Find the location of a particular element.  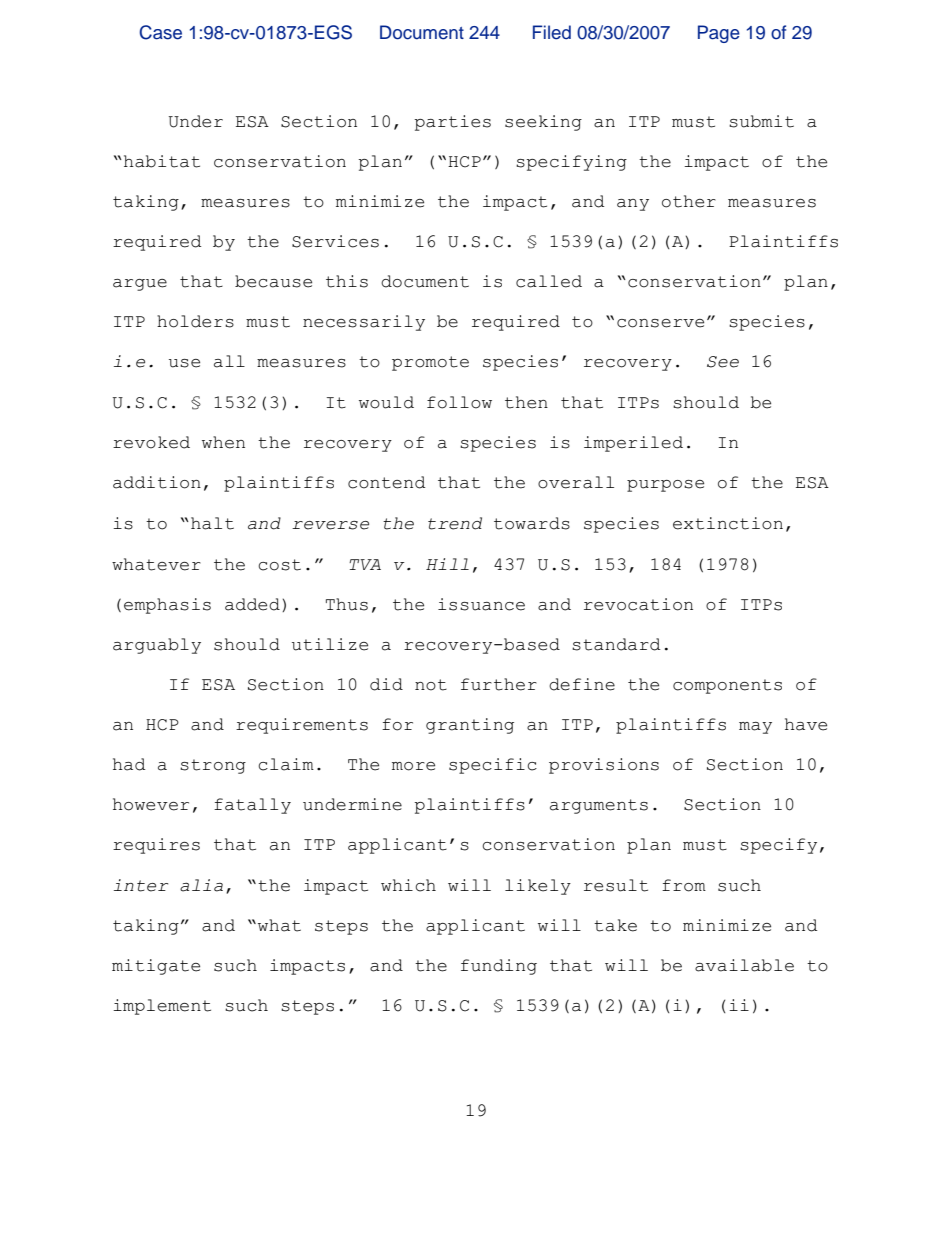

Case is located at coordinates (160, 32).
